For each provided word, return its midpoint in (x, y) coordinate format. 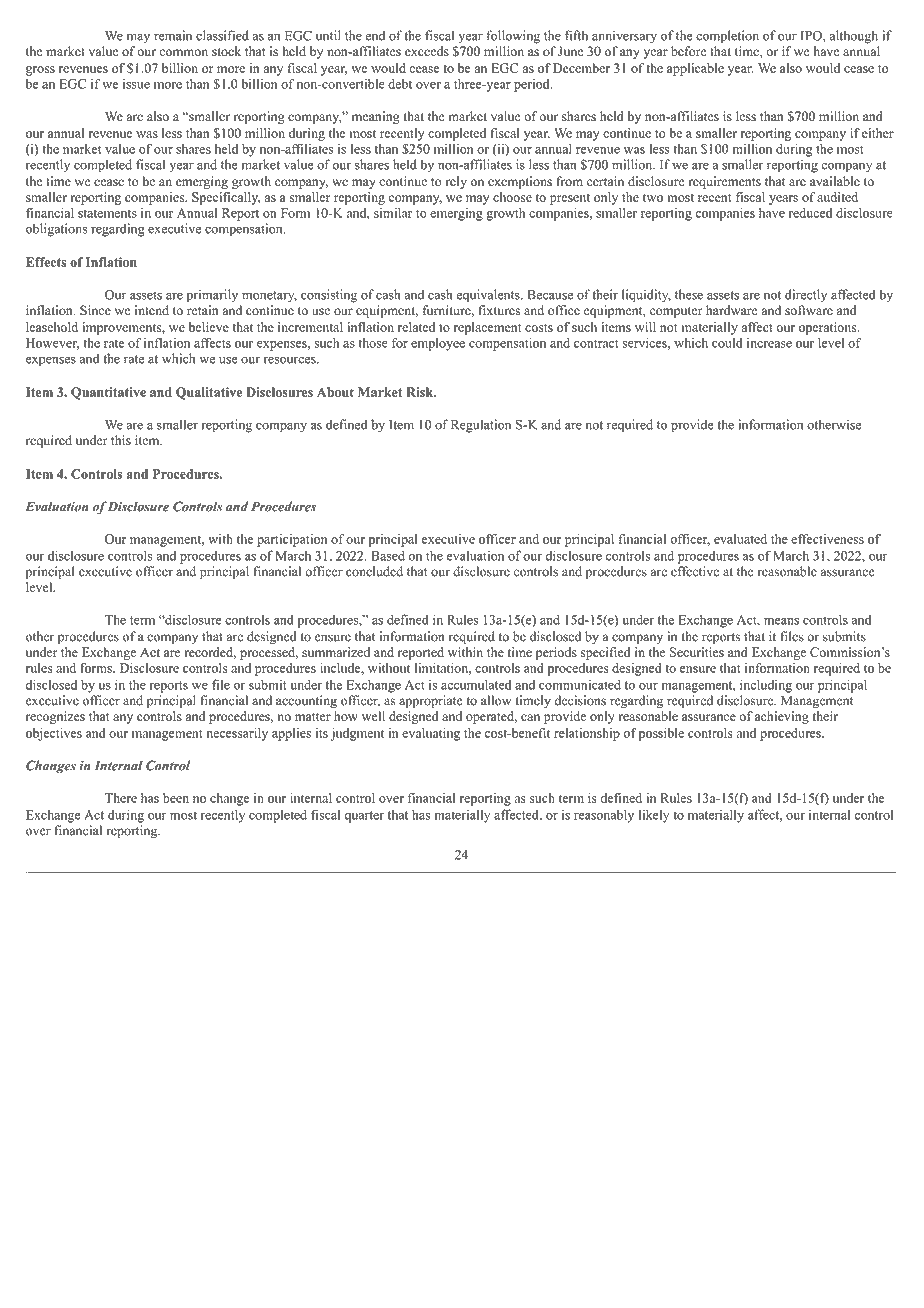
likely (653, 816)
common (184, 53)
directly (806, 296)
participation (292, 540)
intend (152, 310)
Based (388, 555)
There (121, 798)
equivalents (489, 296)
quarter (364, 817)
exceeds (427, 51)
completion (727, 37)
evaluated (740, 539)
